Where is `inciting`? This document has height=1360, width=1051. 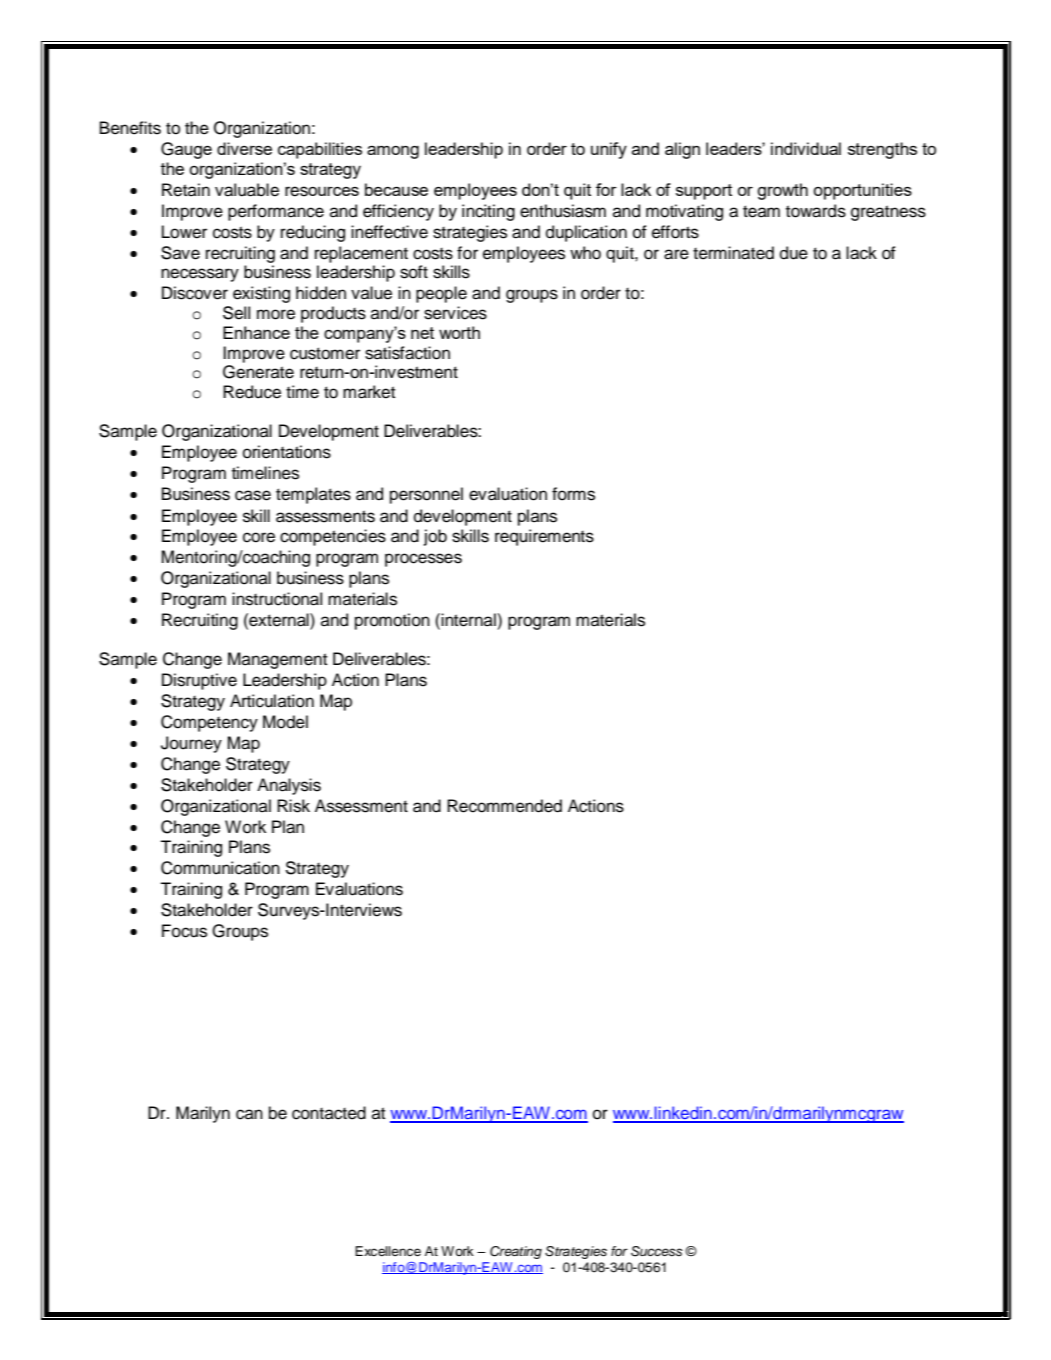
inciting is located at coordinates (488, 212).
